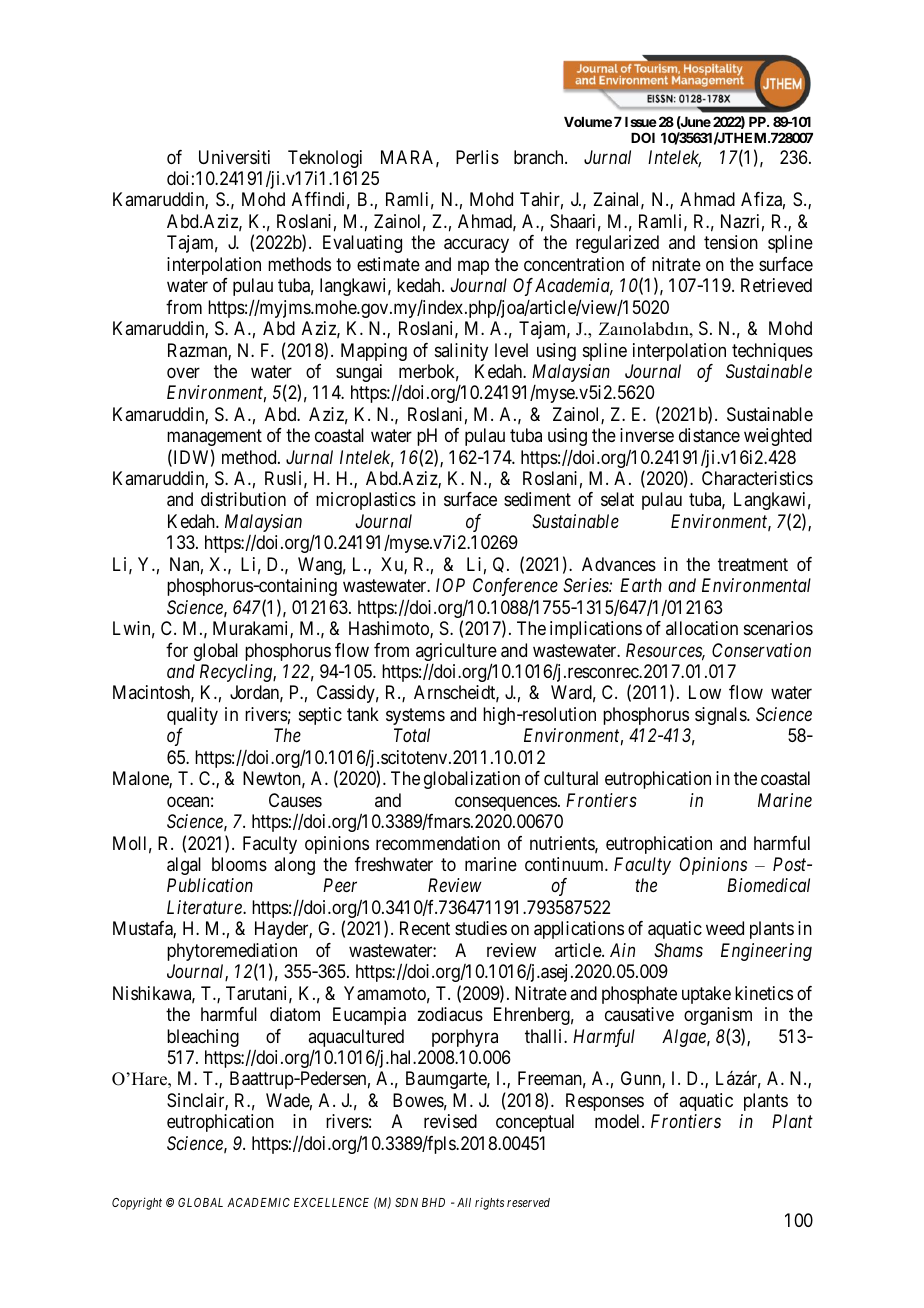  What do you see at coordinates (205, 907) in the document?
I see `Literature` at bounding box center [205, 907].
